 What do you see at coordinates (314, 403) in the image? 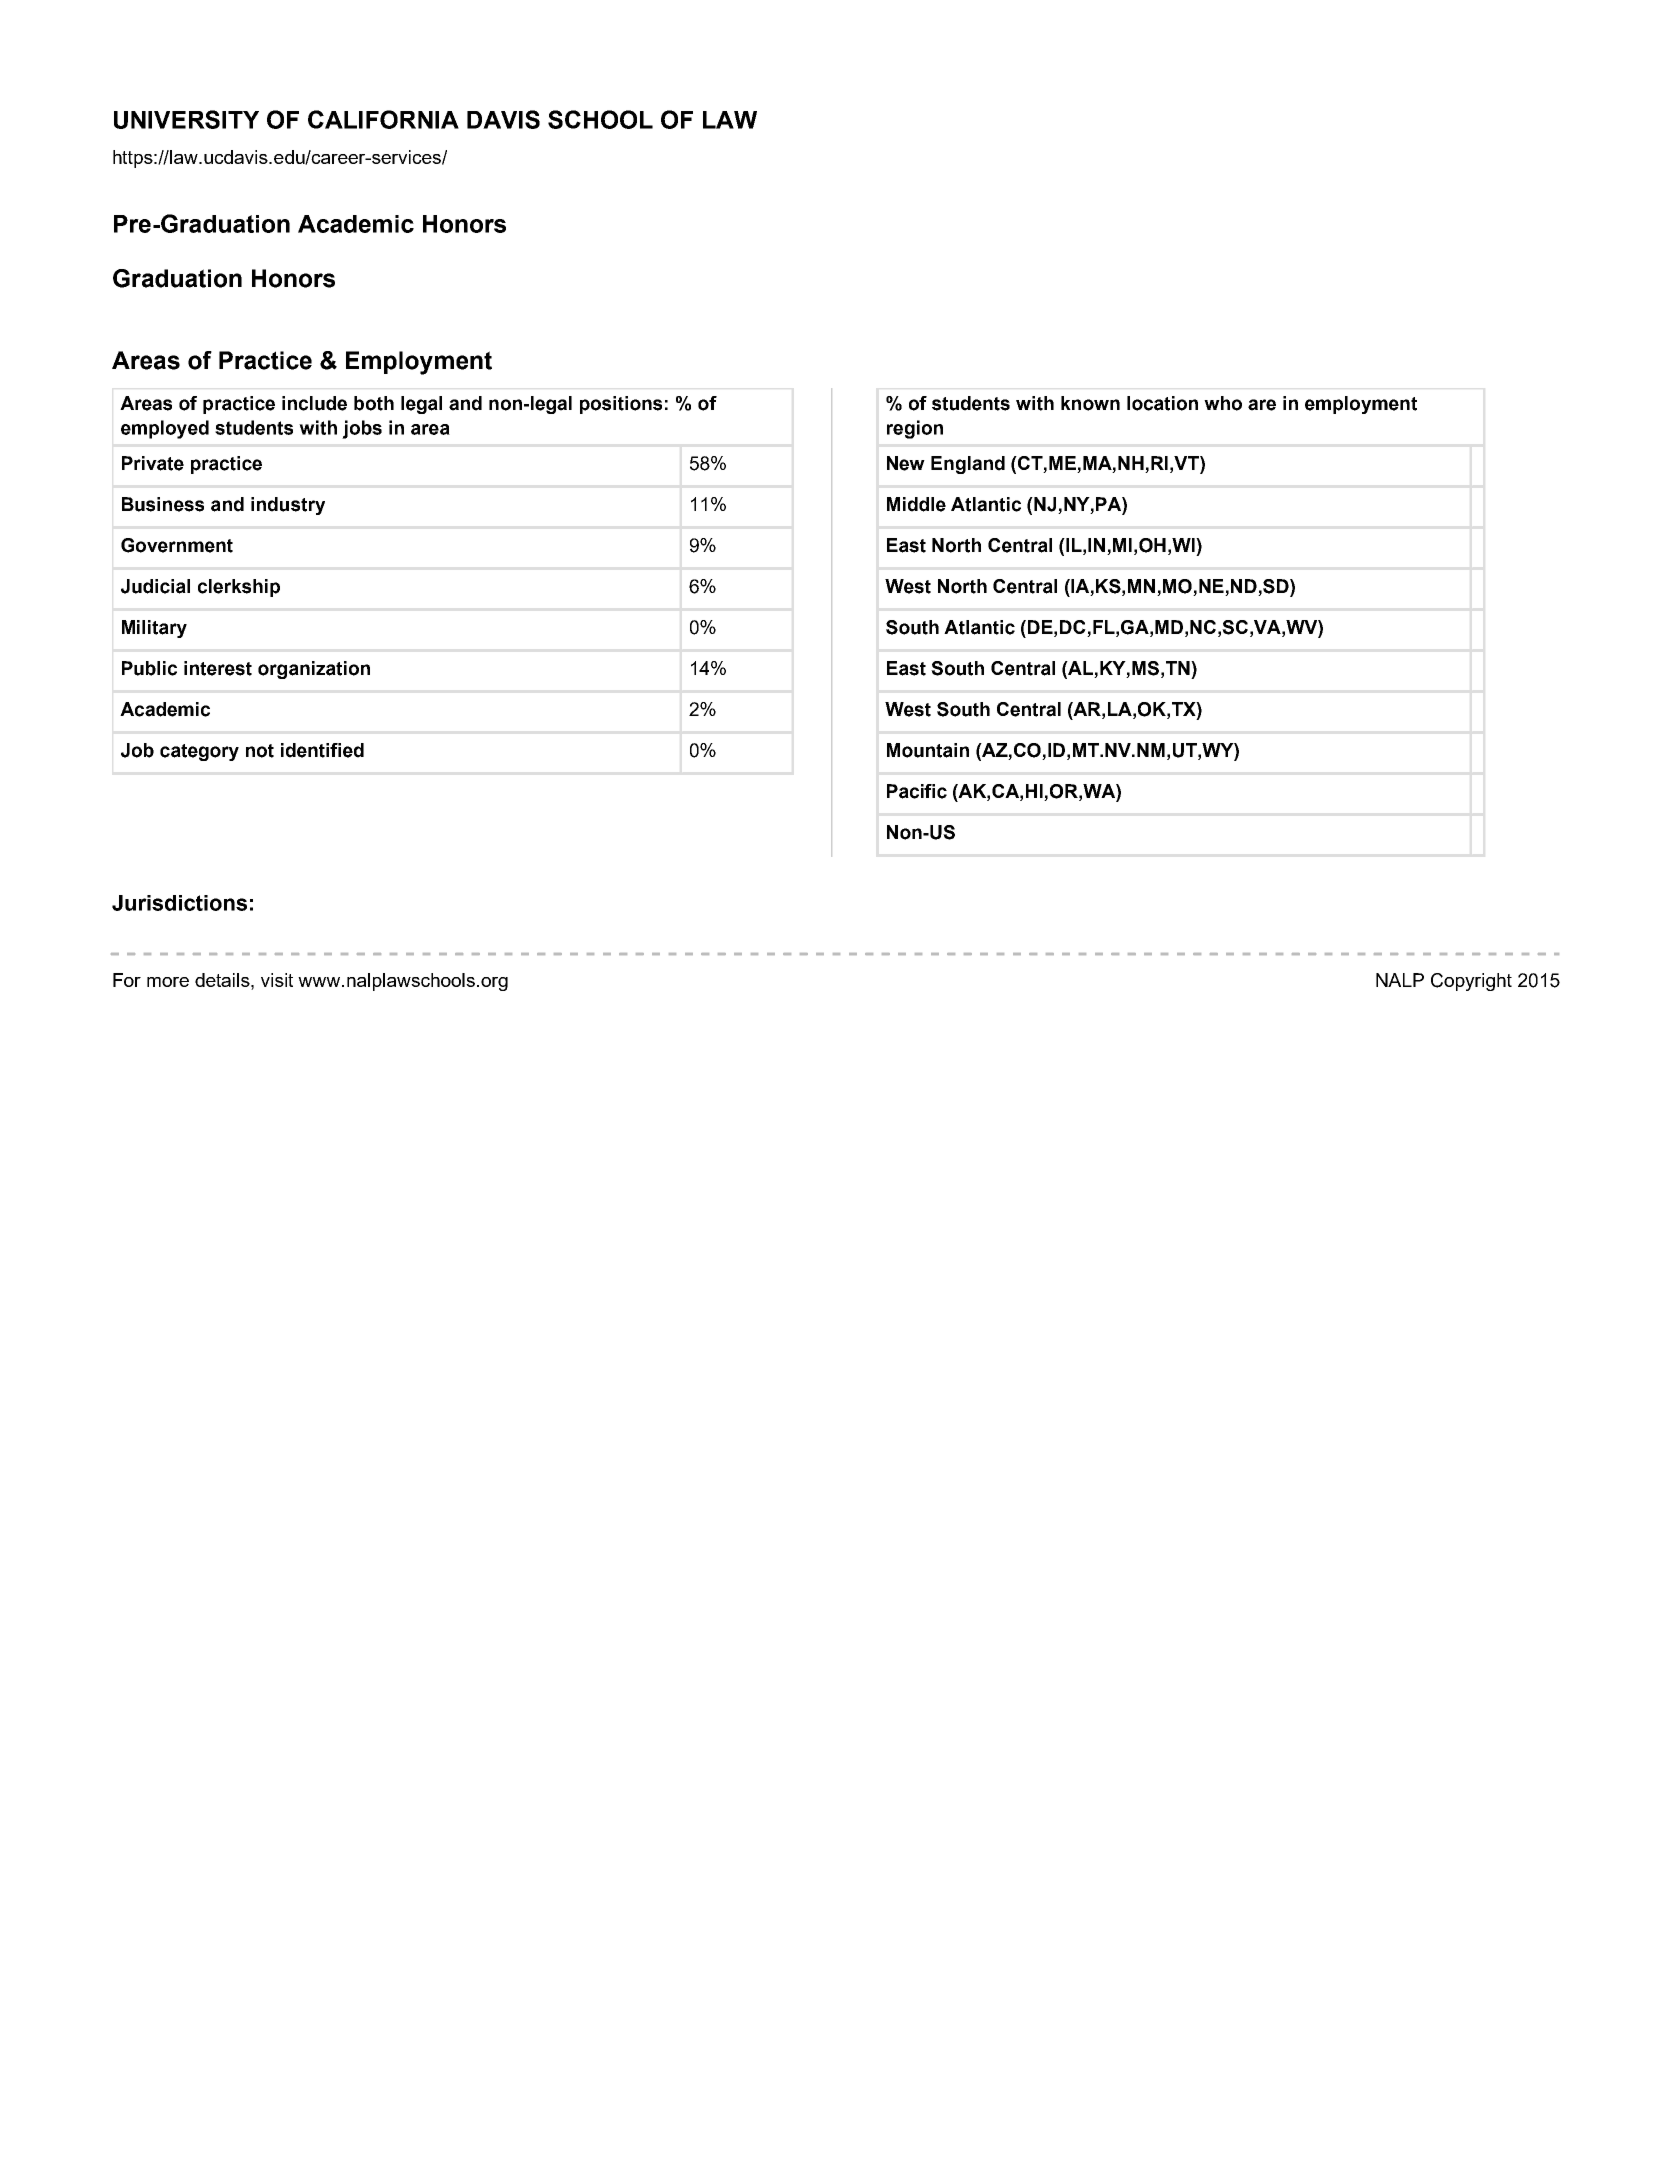
I see `include` at bounding box center [314, 403].
